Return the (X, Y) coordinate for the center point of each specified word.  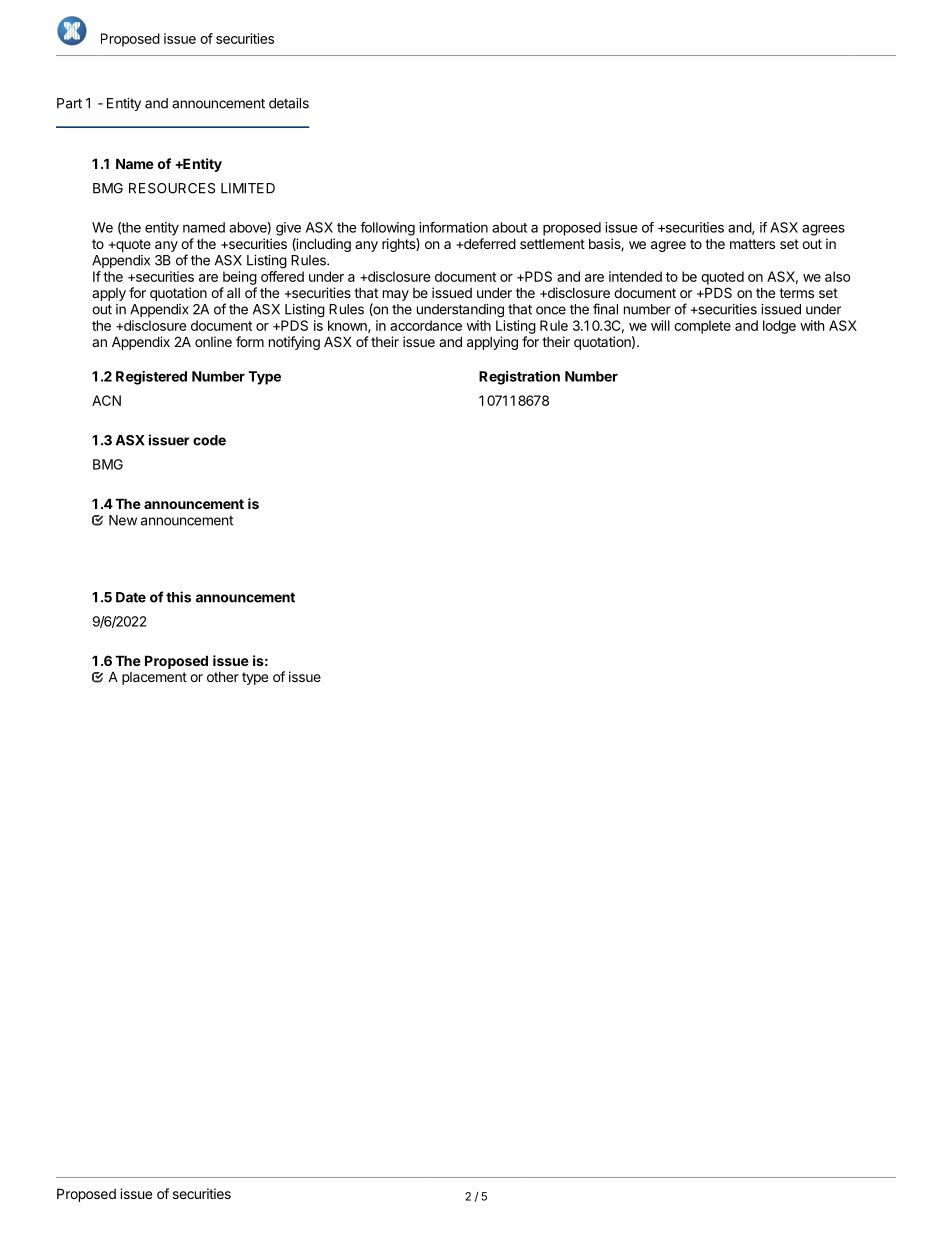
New (123, 520)
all (233, 293)
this (178, 597)
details (289, 103)
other (223, 677)
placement (154, 678)
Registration (519, 378)
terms (796, 293)
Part (69, 103)
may (396, 295)
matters (752, 244)
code (209, 440)
